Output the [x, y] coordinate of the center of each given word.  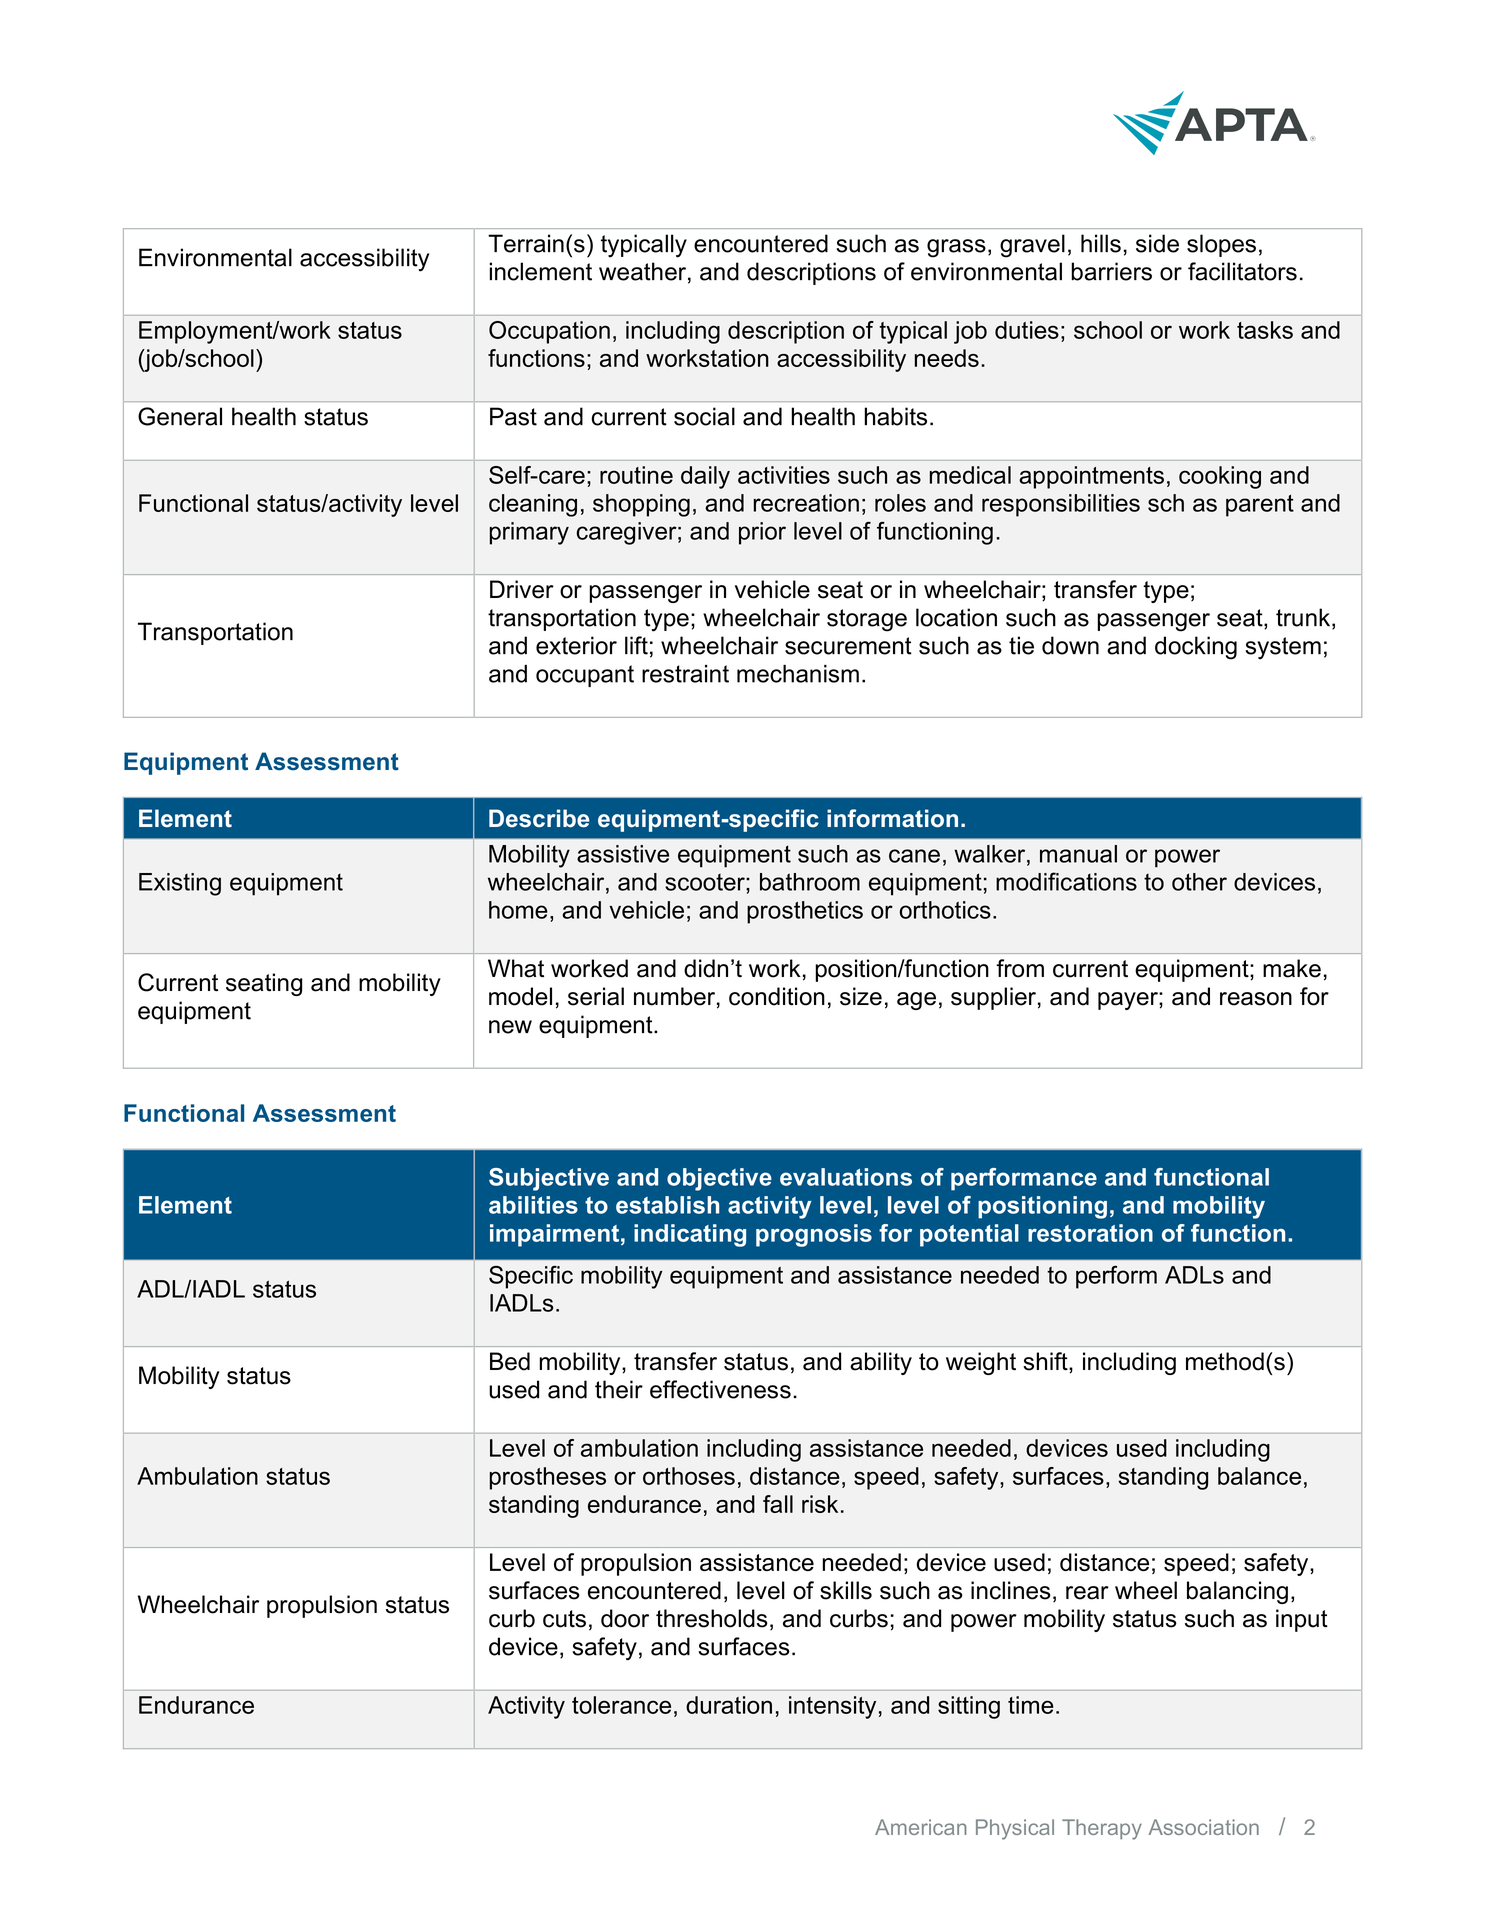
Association [1203, 1827]
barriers [1111, 271]
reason [1256, 999]
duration [729, 1705]
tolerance [621, 1705]
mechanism [798, 674]
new [510, 1027]
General [180, 416]
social [704, 416]
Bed [510, 1361]
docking [1196, 648]
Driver [522, 589]
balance [1259, 1476]
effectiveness [720, 1389]
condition [777, 996]
